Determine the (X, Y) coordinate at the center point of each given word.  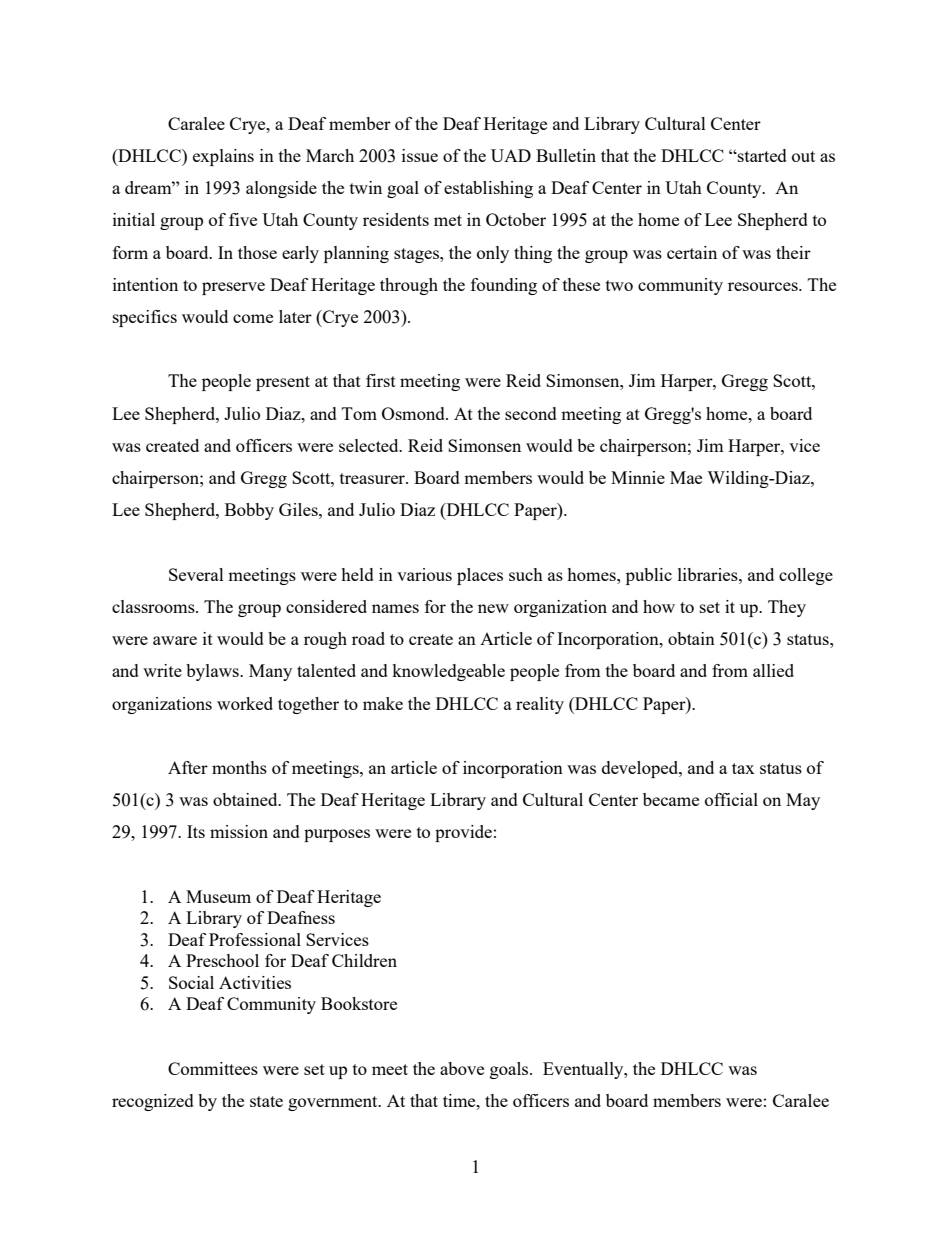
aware (175, 640)
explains (223, 157)
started (761, 155)
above (462, 1068)
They (787, 608)
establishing (488, 189)
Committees (213, 1068)
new (493, 608)
